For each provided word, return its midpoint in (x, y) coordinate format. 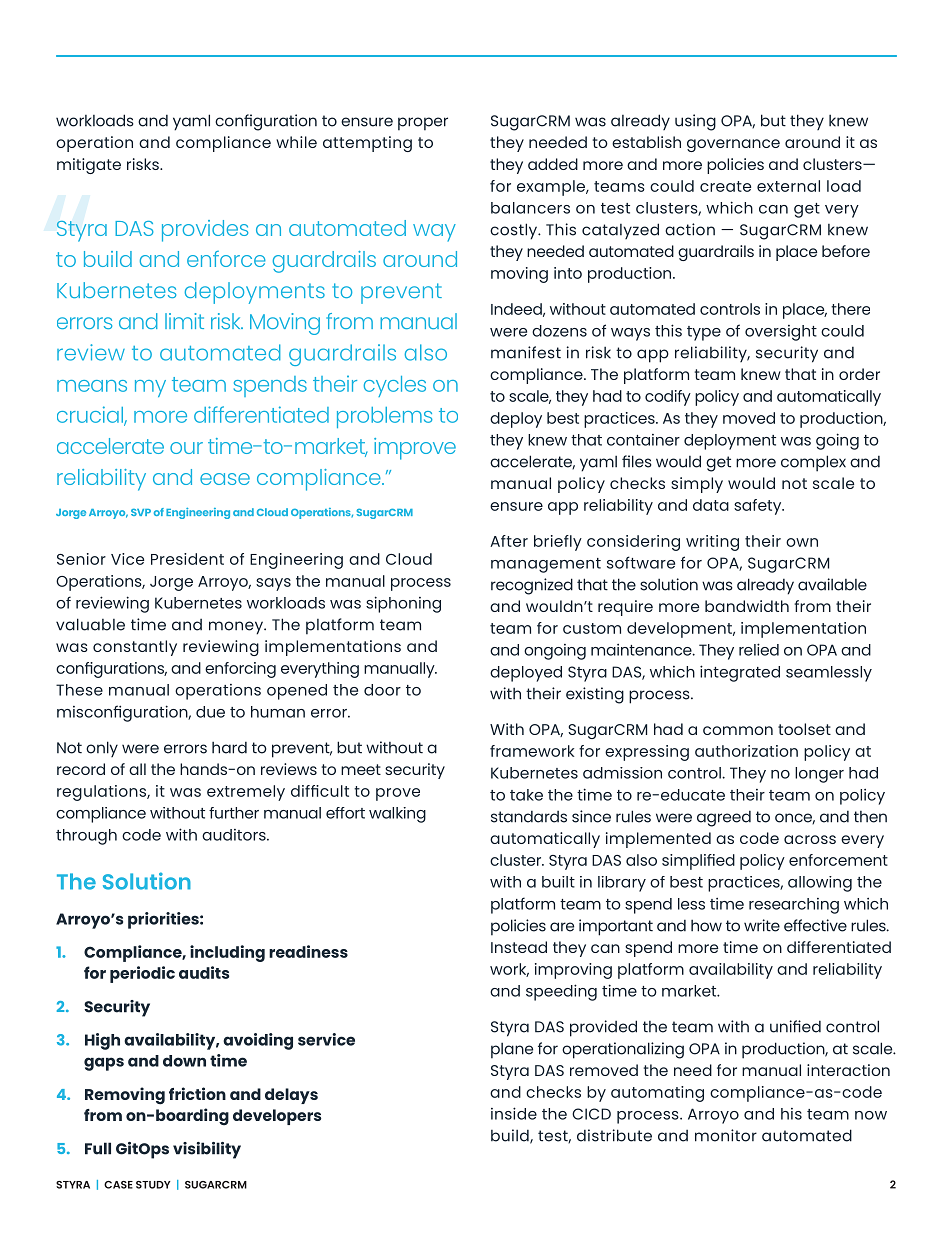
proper (423, 124)
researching (794, 906)
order (859, 374)
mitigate (89, 166)
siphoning (403, 604)
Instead (519, 947)
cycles (395, 386)
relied (759, 649)
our (186, 448)
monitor (726, 1135)
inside (514, 1113)
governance (733, 145)
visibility (207, 1150)
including (227, 953)
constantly (135, 648)
